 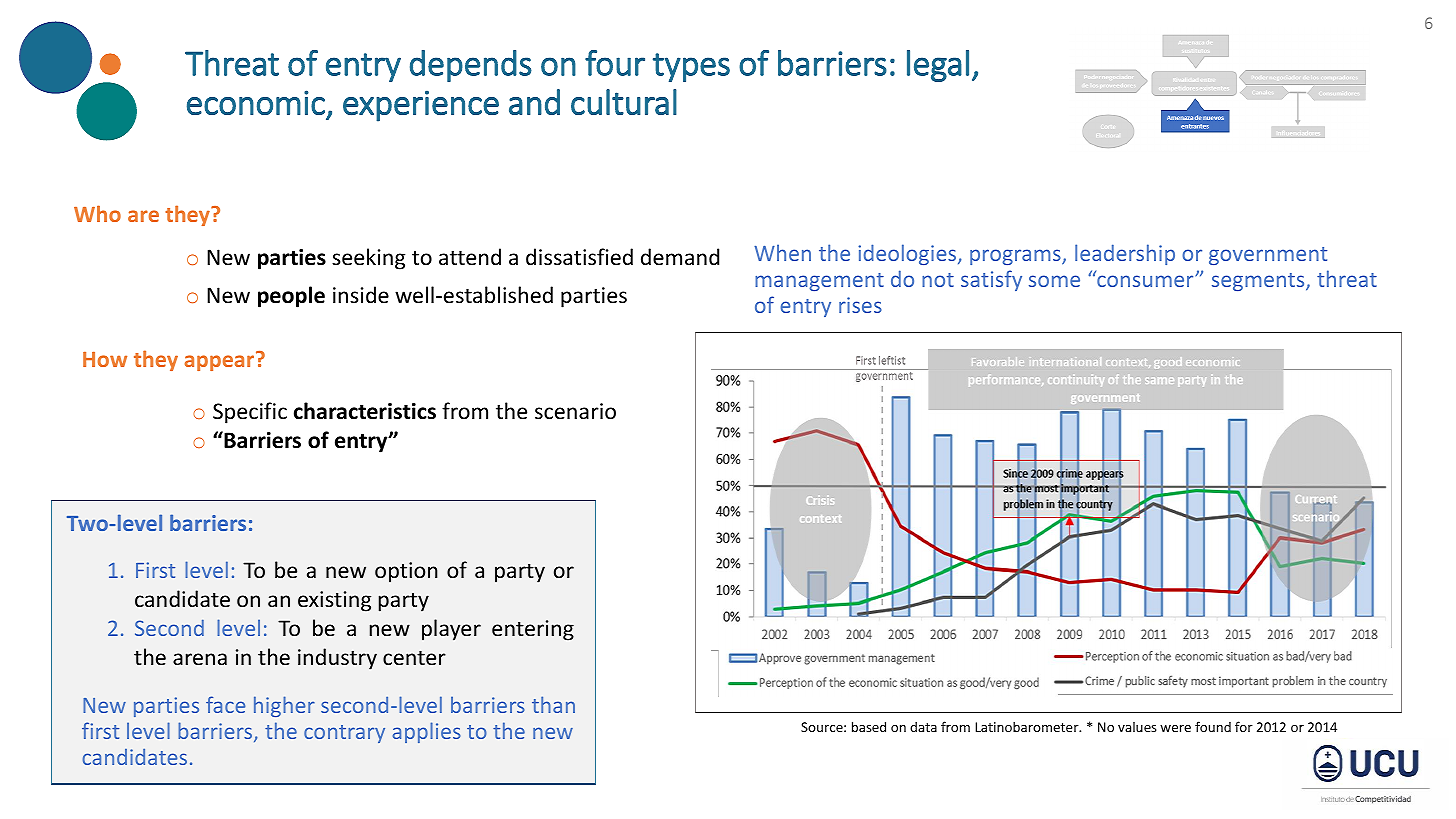 I want to click on than, so click(x=553, y=704).
